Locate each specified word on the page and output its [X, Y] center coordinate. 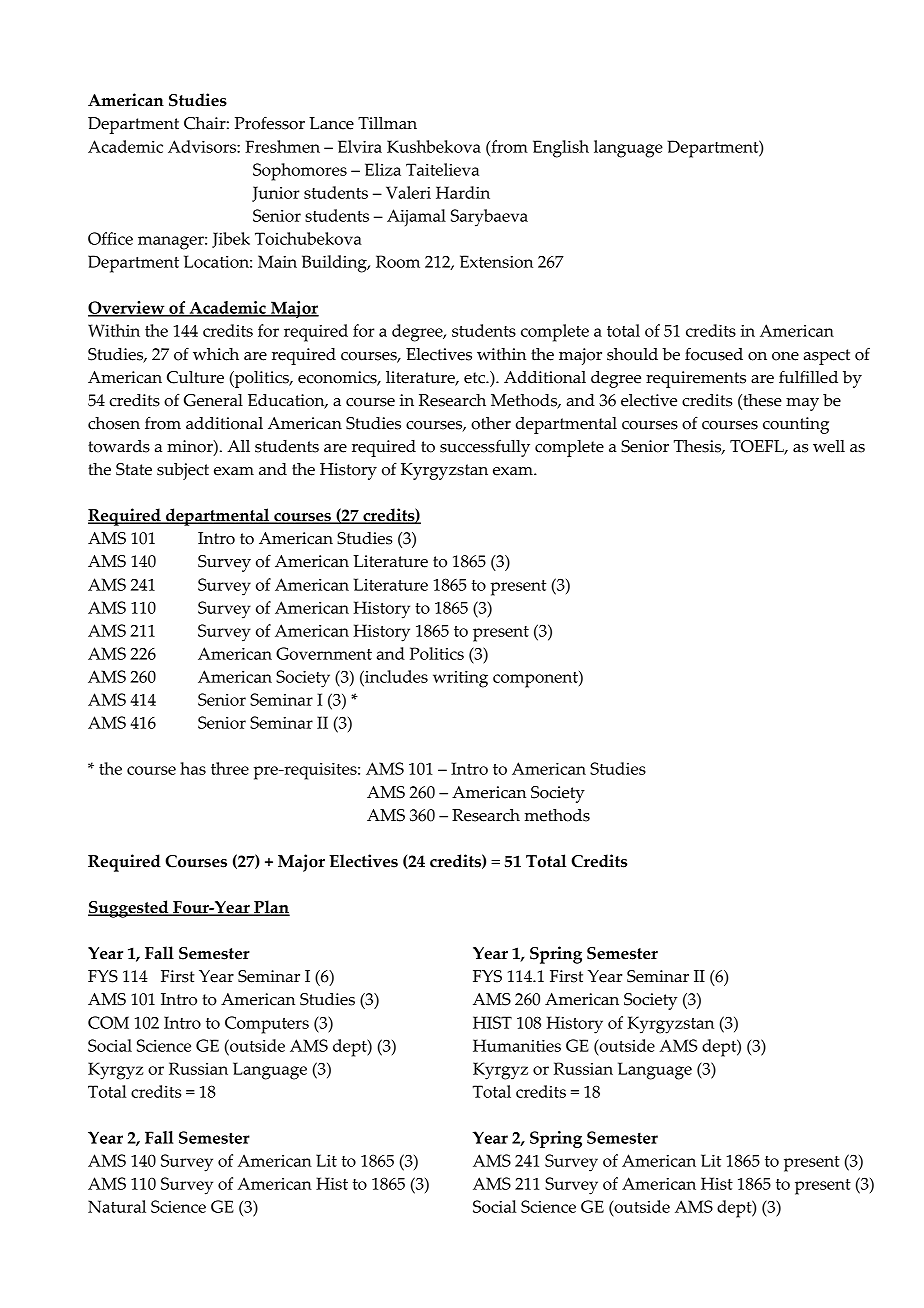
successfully [485, 448]
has [193, 768]
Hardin [463, 192]
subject [183, 471]
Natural [117, 1206]
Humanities [517, 1045]
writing [460, 679]
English [561, 149]
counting [796, 425]
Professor [270, 123]
